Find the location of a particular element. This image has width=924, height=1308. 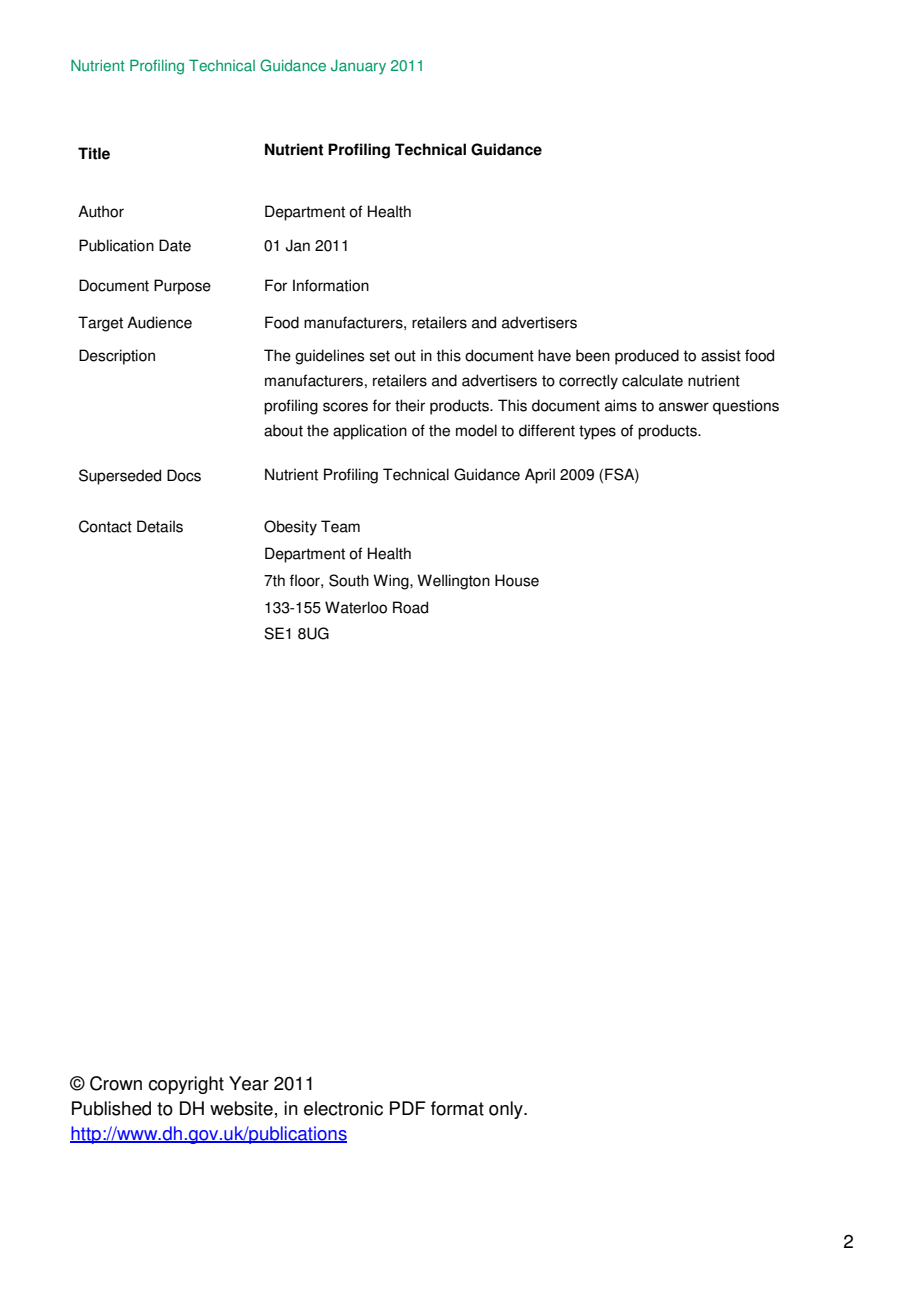

House is located at coordinates (517, 580).
